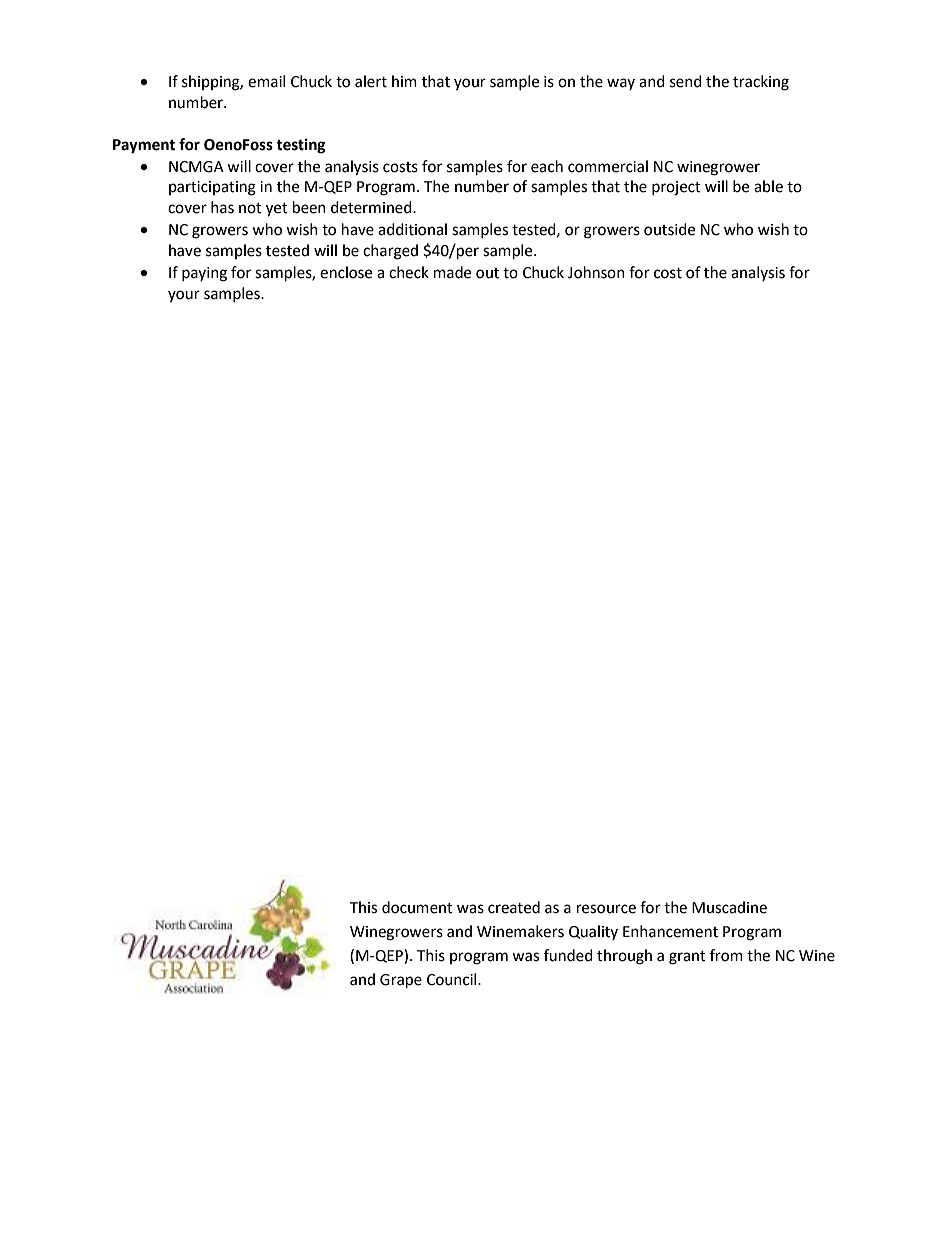 The width and height of the document is (952, 1233). Describe the element at coordinates (686, 81) in the document. I see `send` at that location.
